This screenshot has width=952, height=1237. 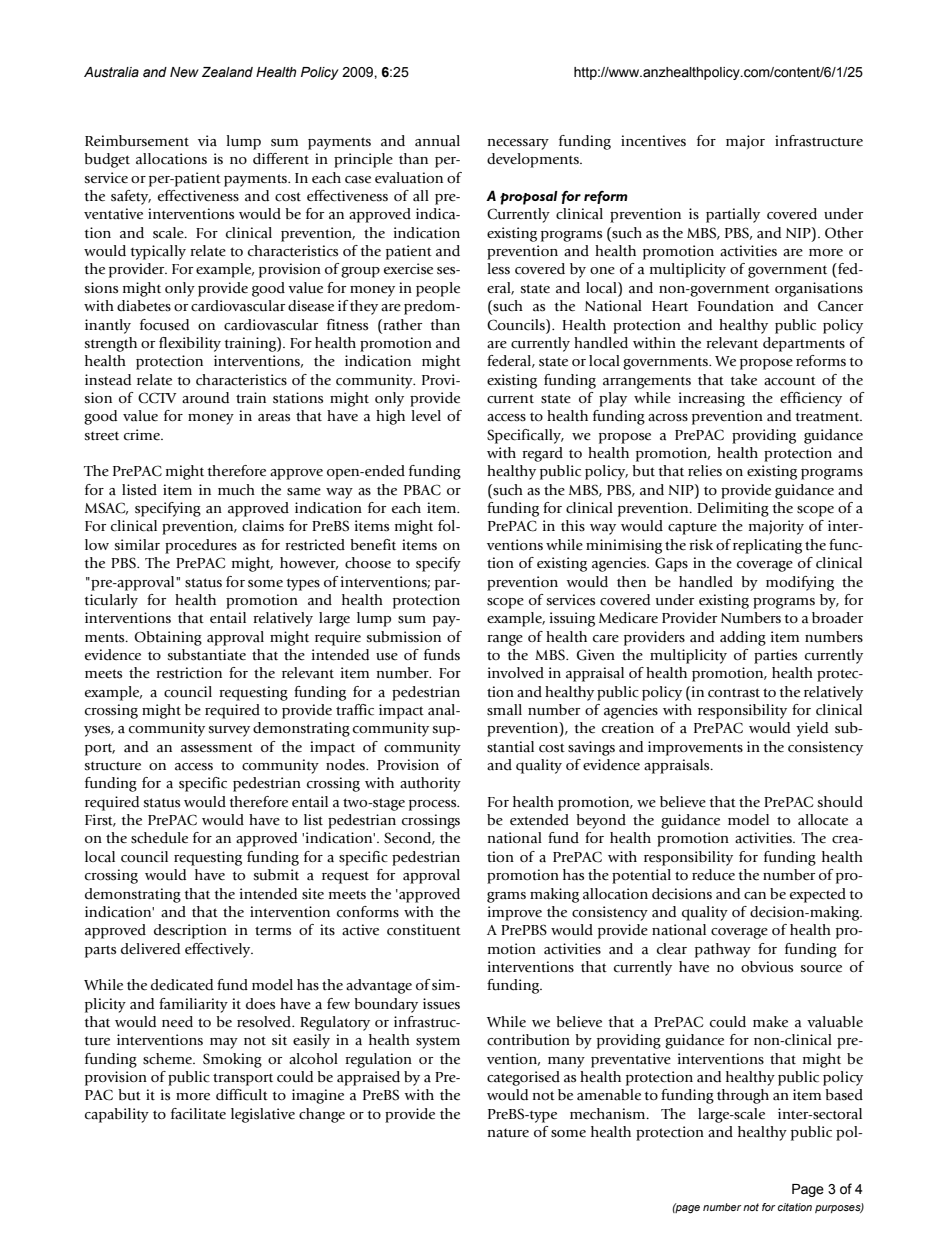 What do you see at coordinates (169, 1059) in the screenshot?
I see `scheme` at bounding box center [169, 1059].
